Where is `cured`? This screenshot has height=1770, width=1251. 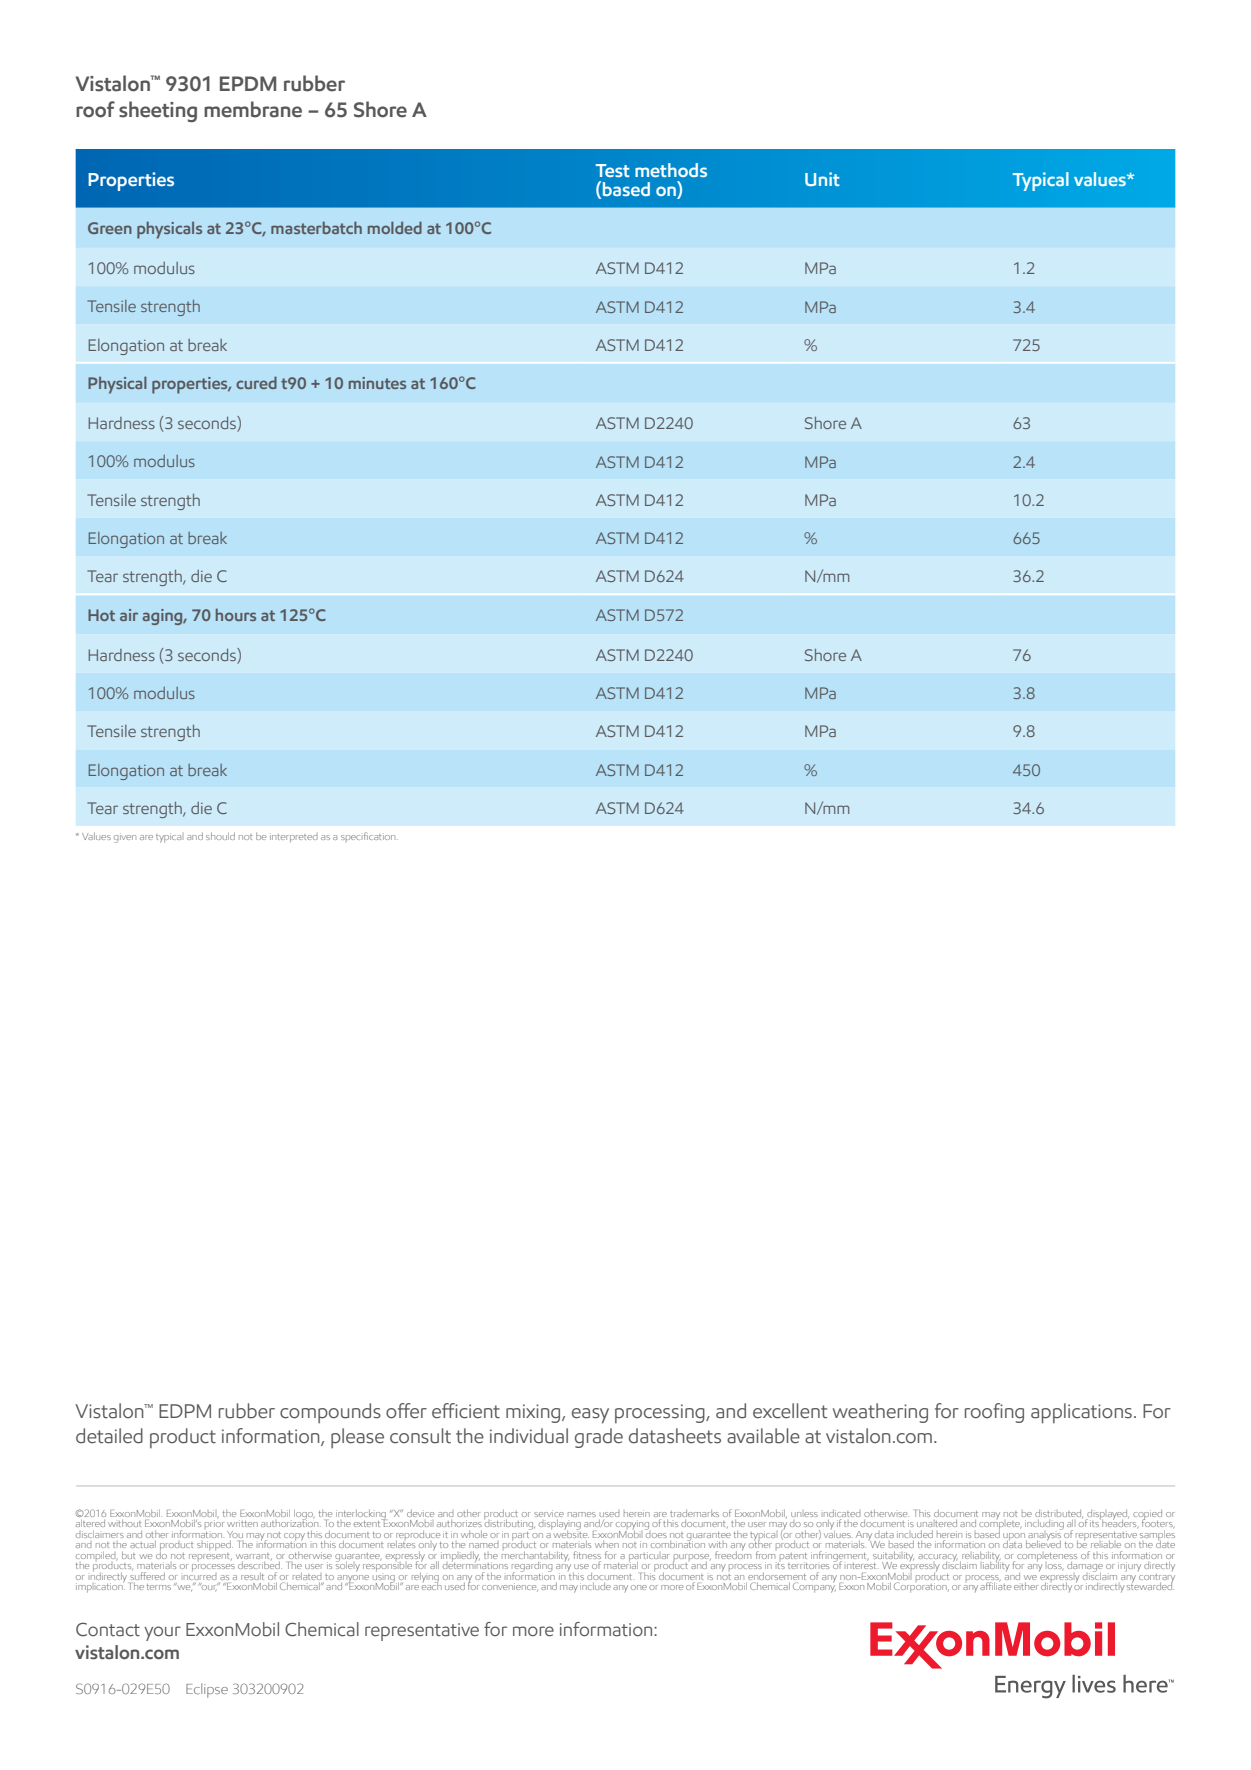
cured is located at coordinates (256, 382).
